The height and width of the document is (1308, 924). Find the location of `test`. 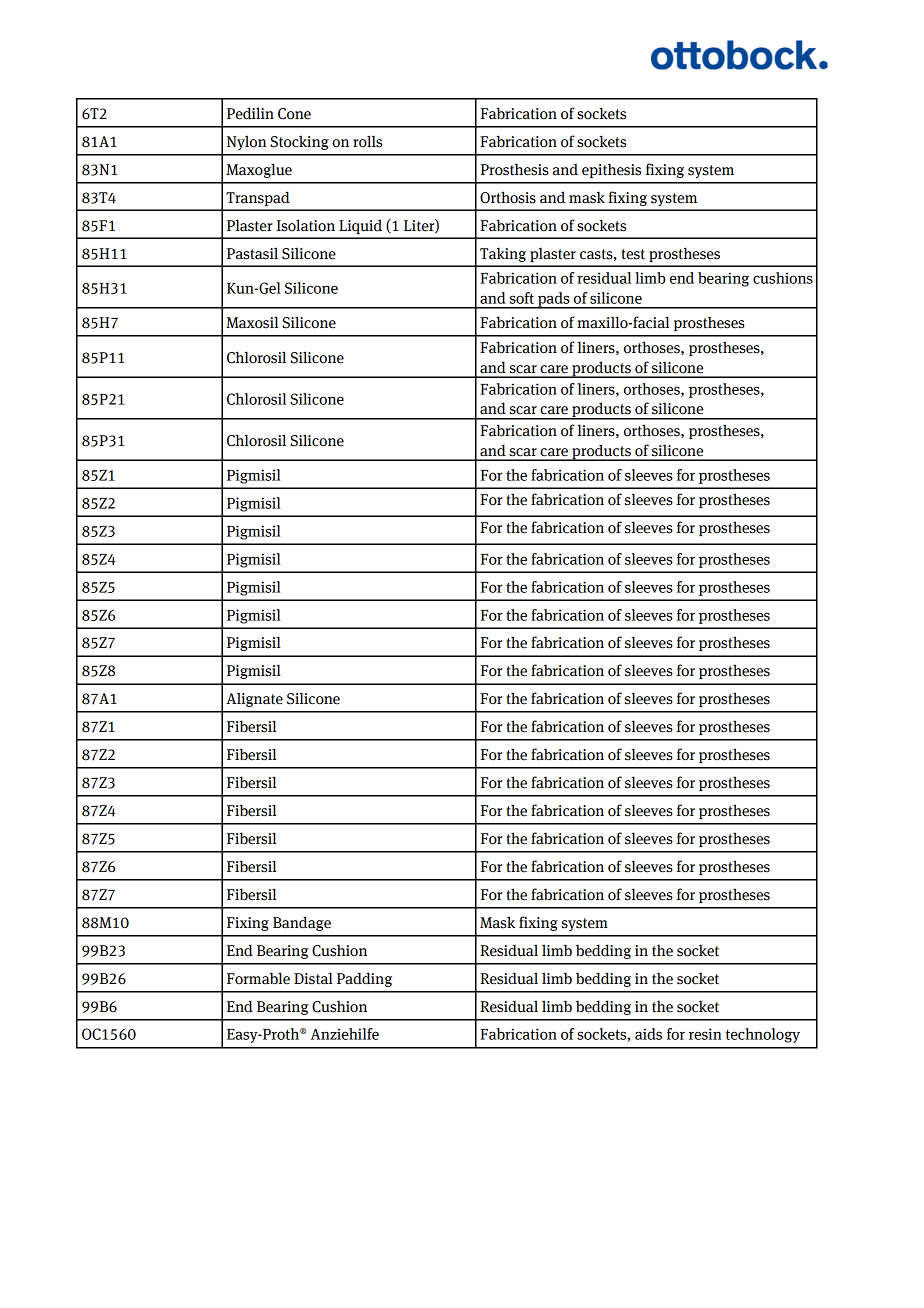

test is located at coordinates (633, 254).
